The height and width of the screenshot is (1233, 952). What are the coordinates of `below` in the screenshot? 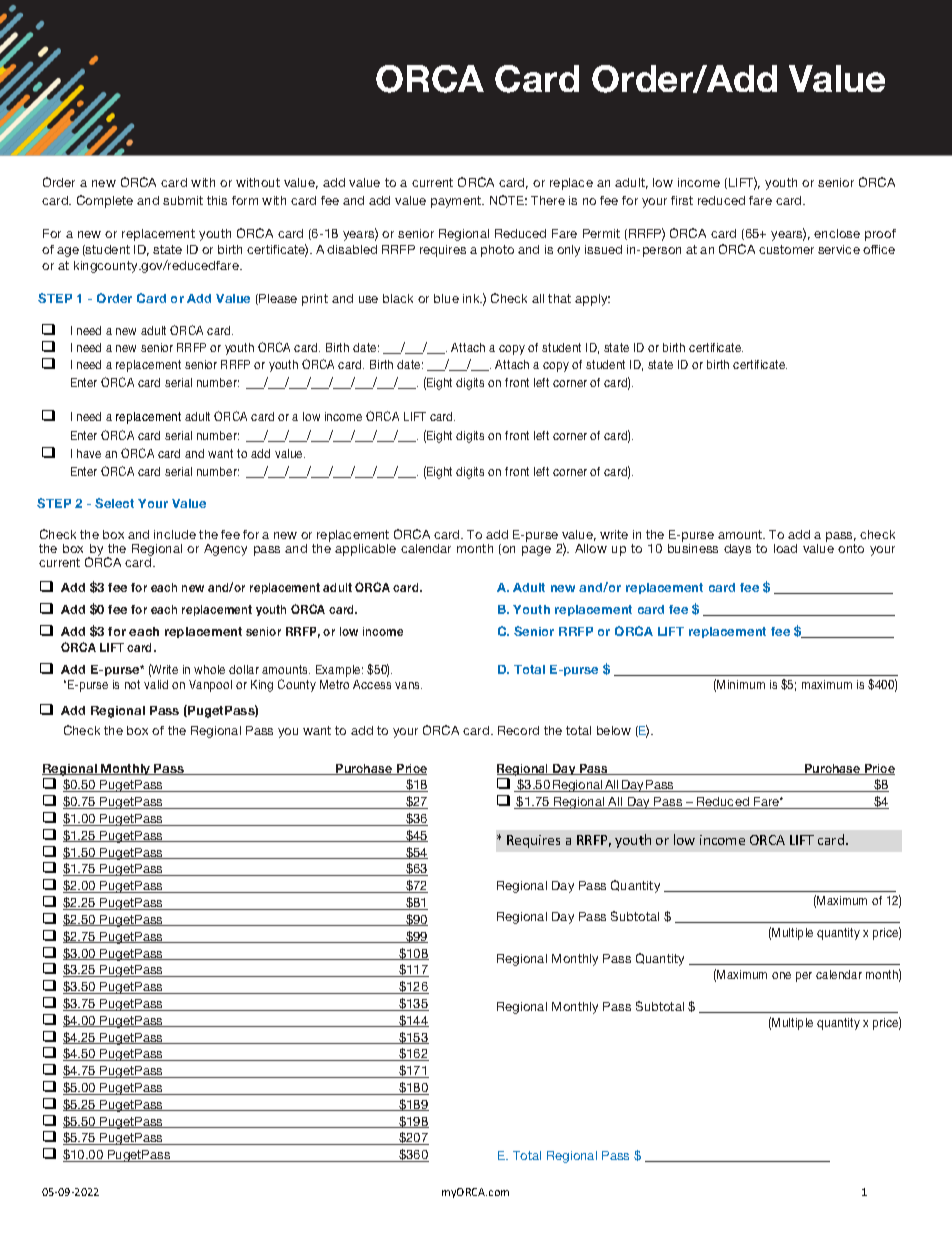 It's located at (614, 730).
